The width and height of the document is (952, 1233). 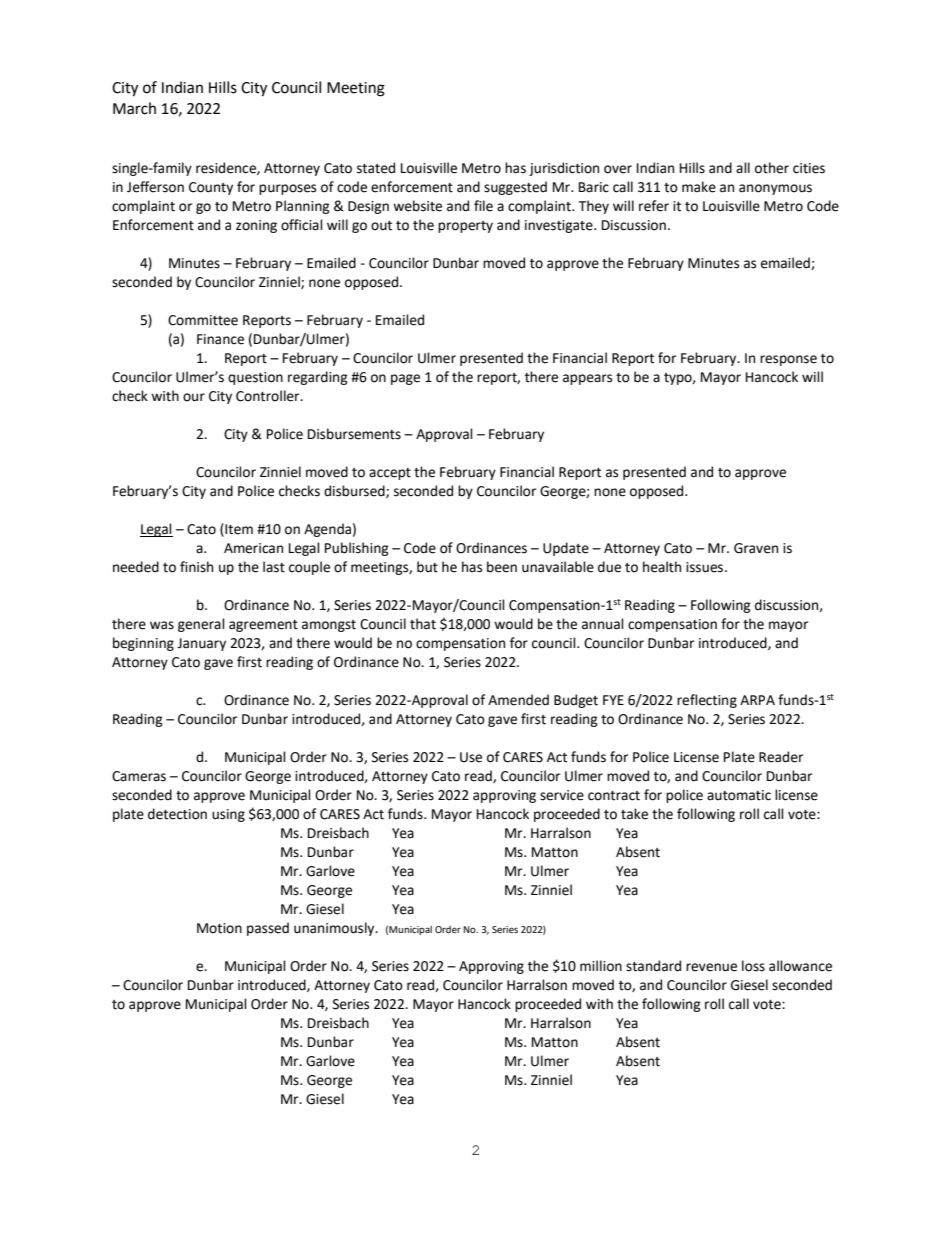 I want to click on page, so click(x=405, y=379).
